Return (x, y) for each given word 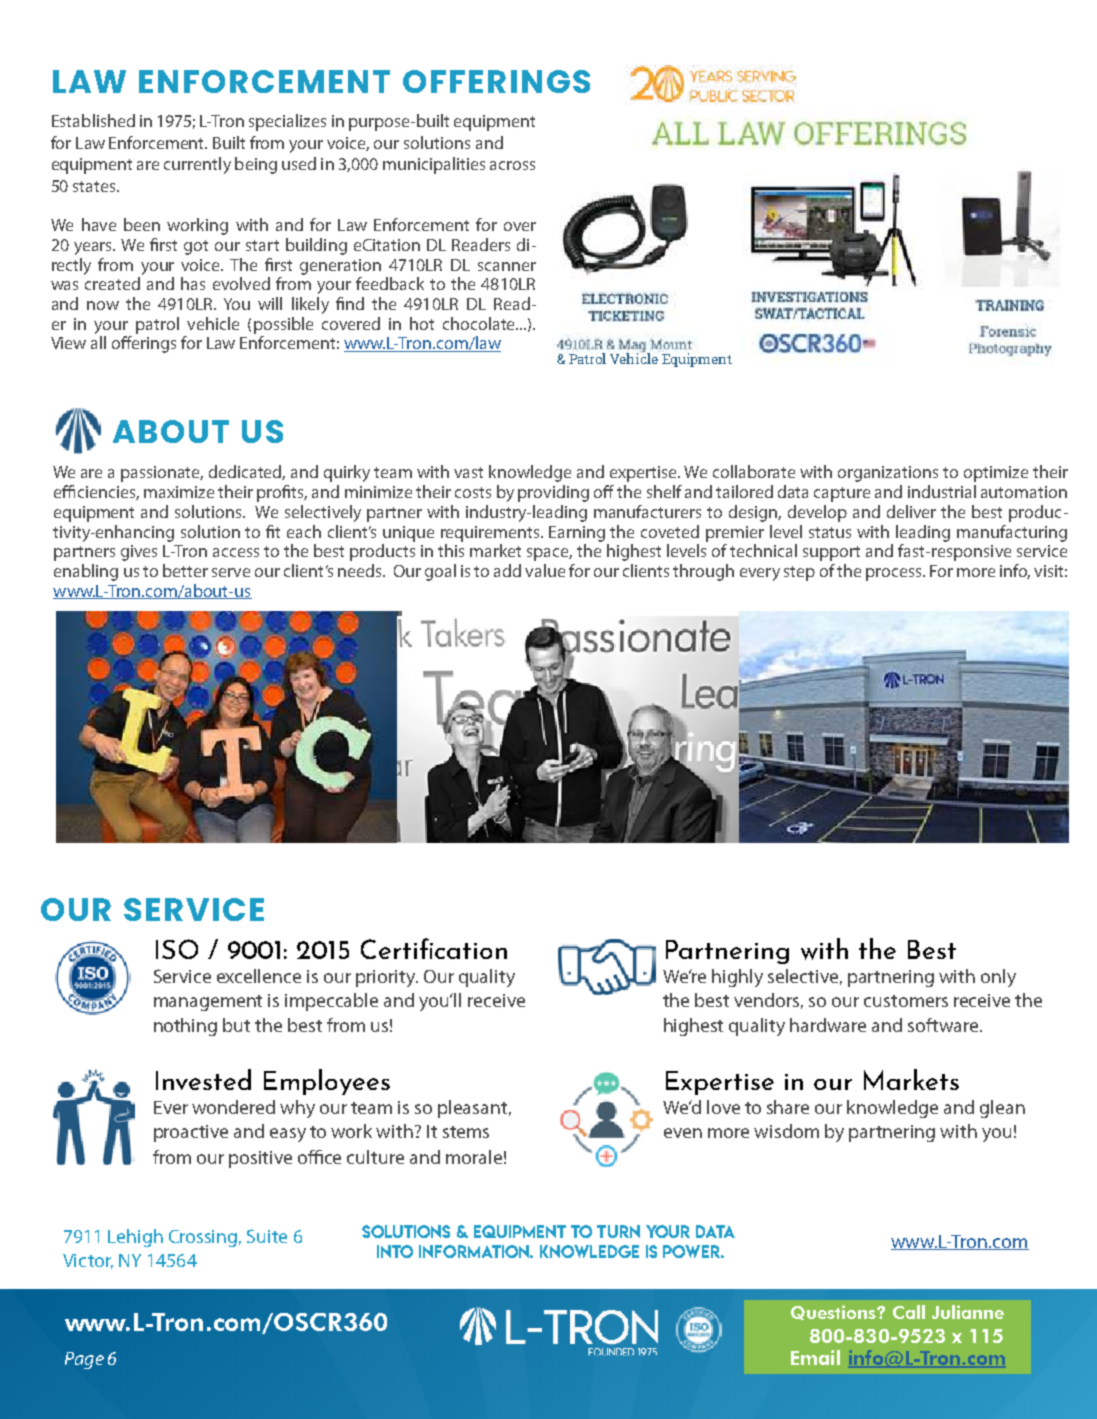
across (512, 165)
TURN (618, 1231)
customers (906, 1001)
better (185, 570)
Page (84, 1360)
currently (197, 165)
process (895, 574)
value (545, 570)
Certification (434, 948)
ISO (177, 949)
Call (909, 1312)
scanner (507, 266)
